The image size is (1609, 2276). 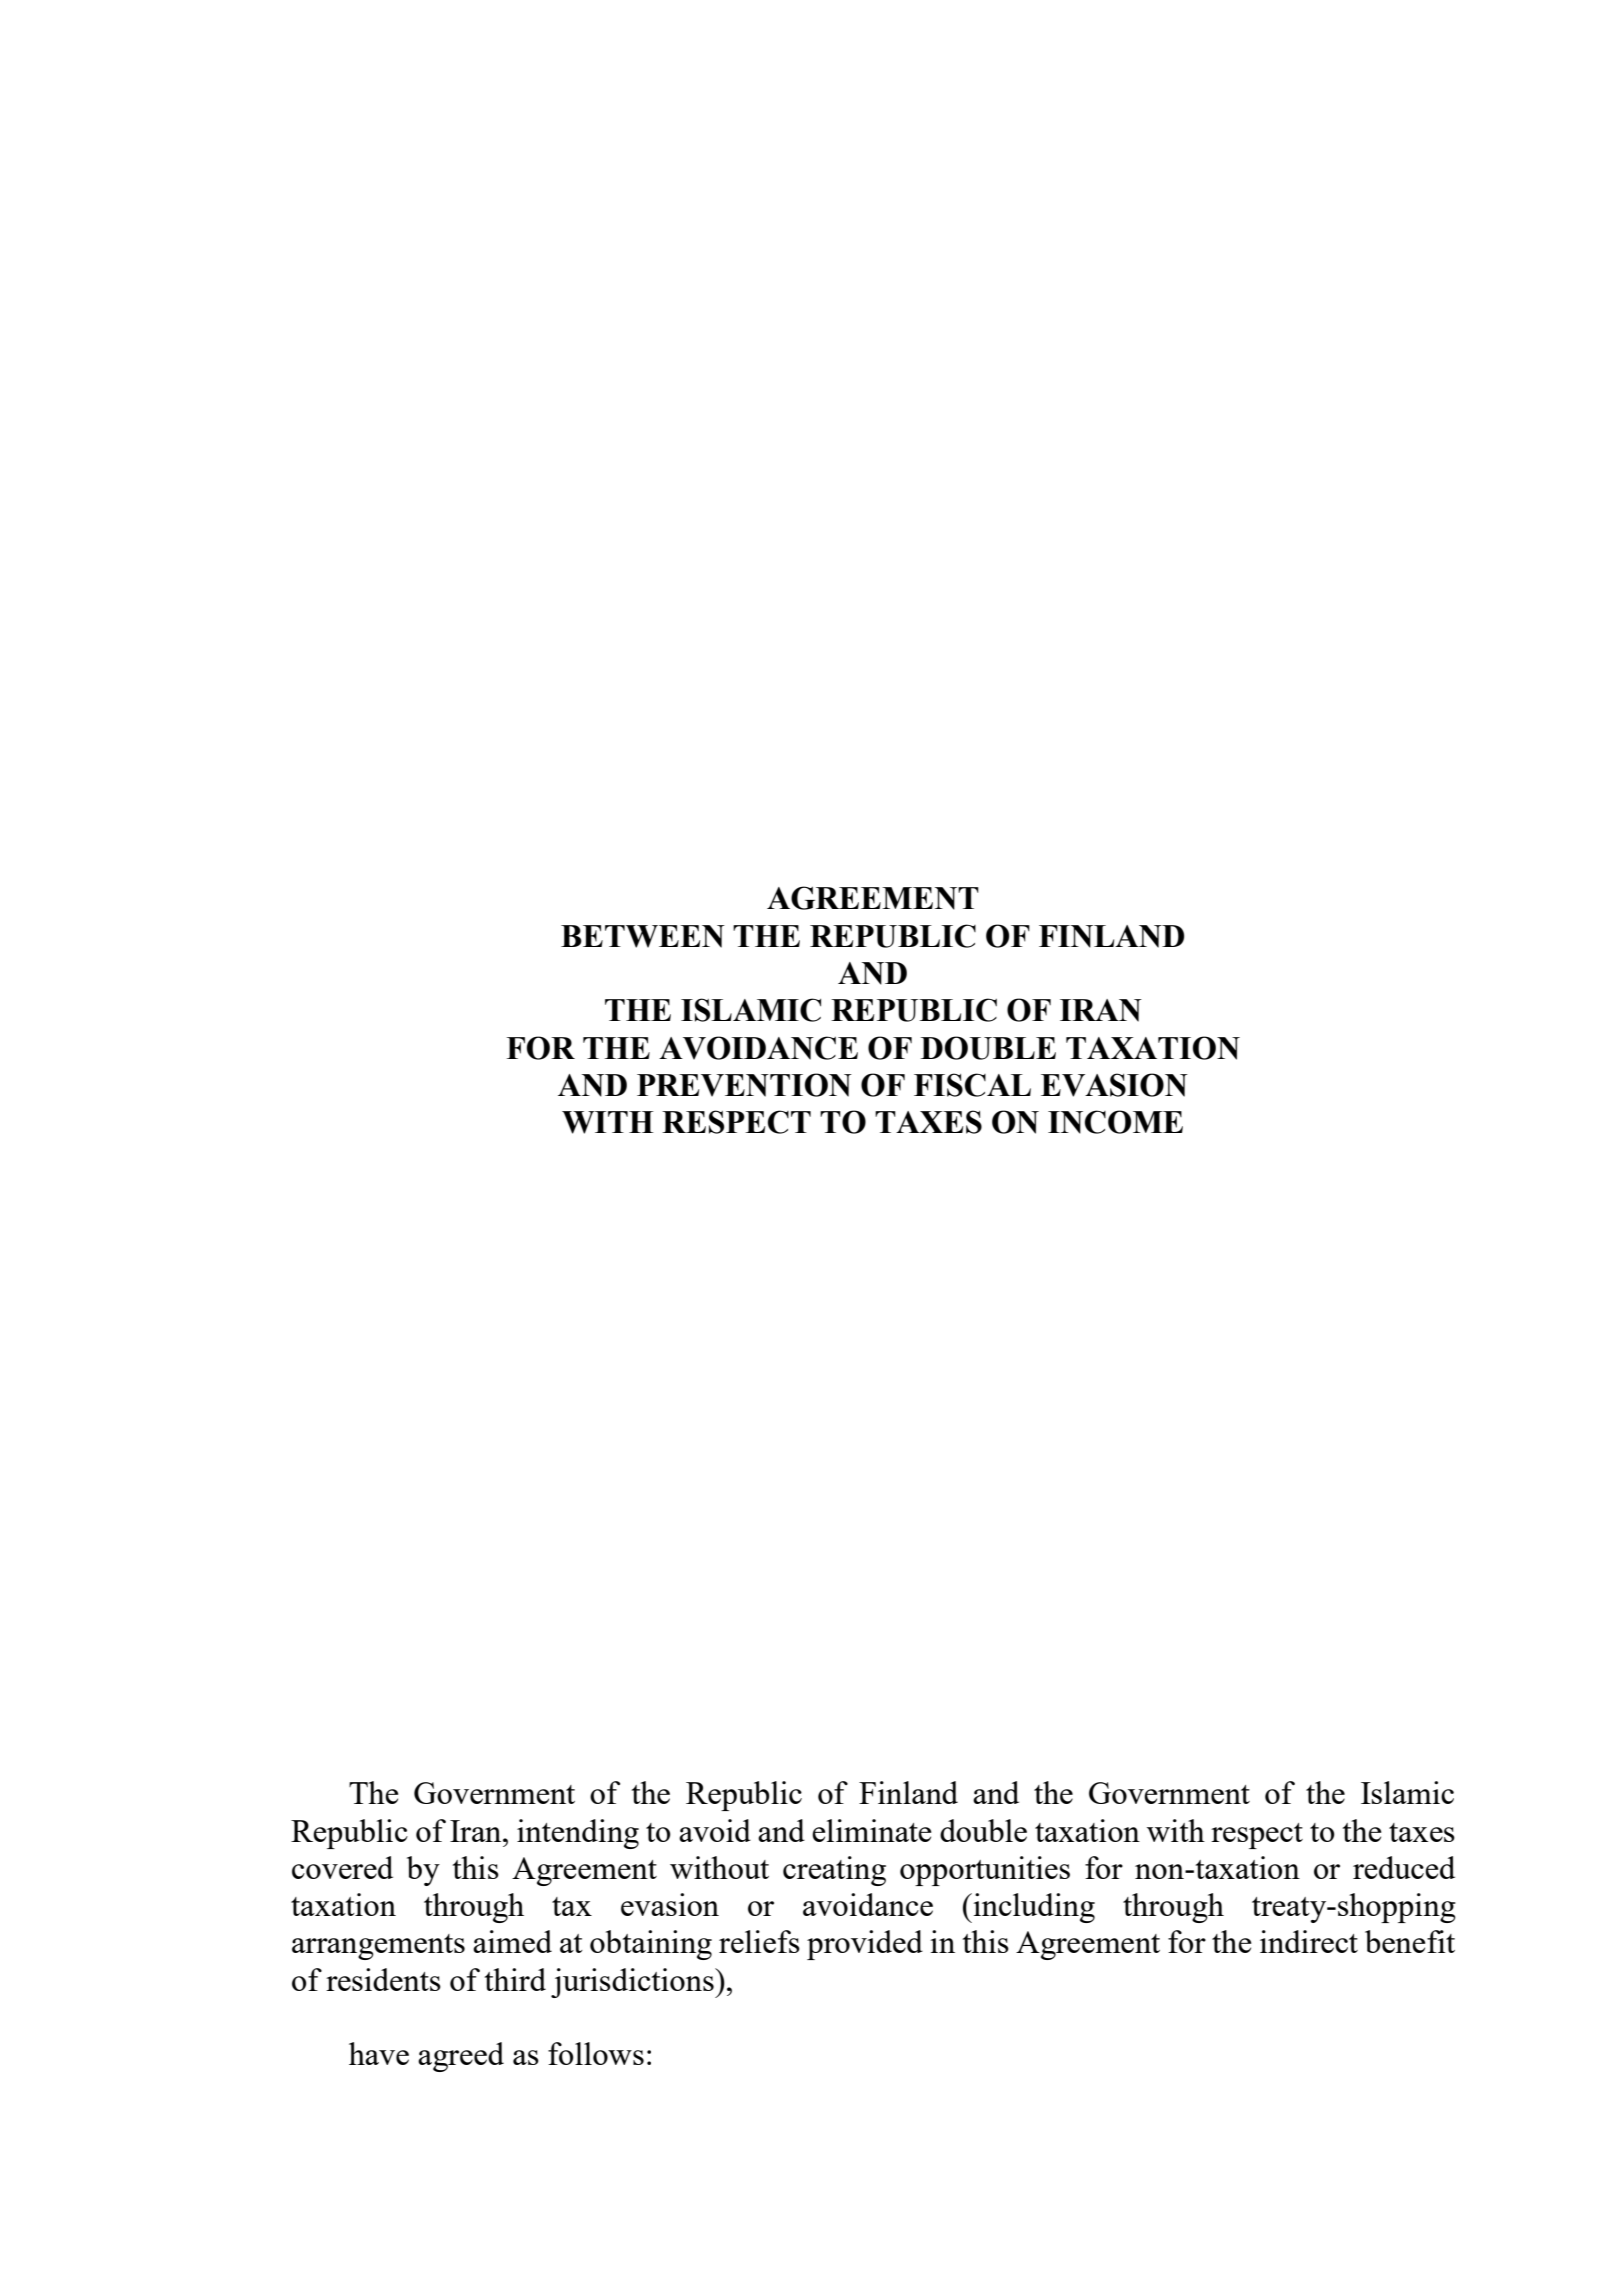 What do you see at coordinates (461, 2057) in the screenshot?
I see `agreed` at bounding box center [461, 2057].
